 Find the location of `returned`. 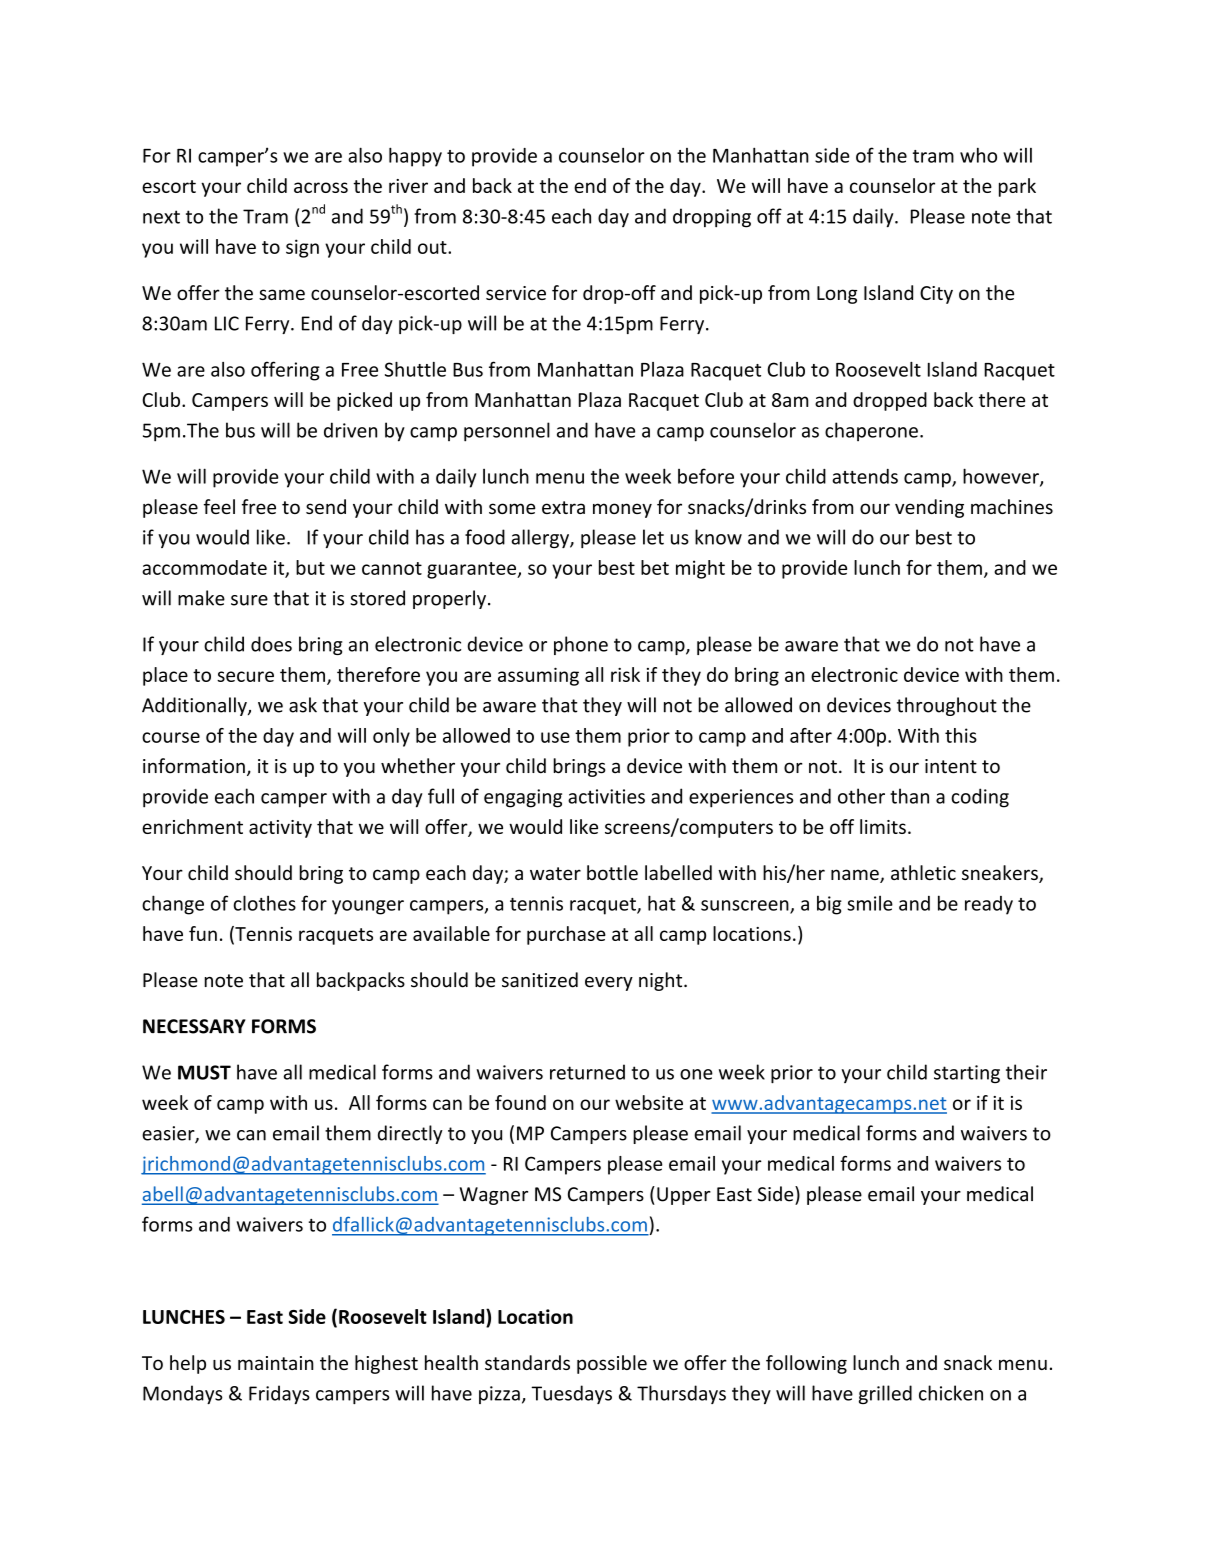

returned is located at coordinates (587, 1072).
